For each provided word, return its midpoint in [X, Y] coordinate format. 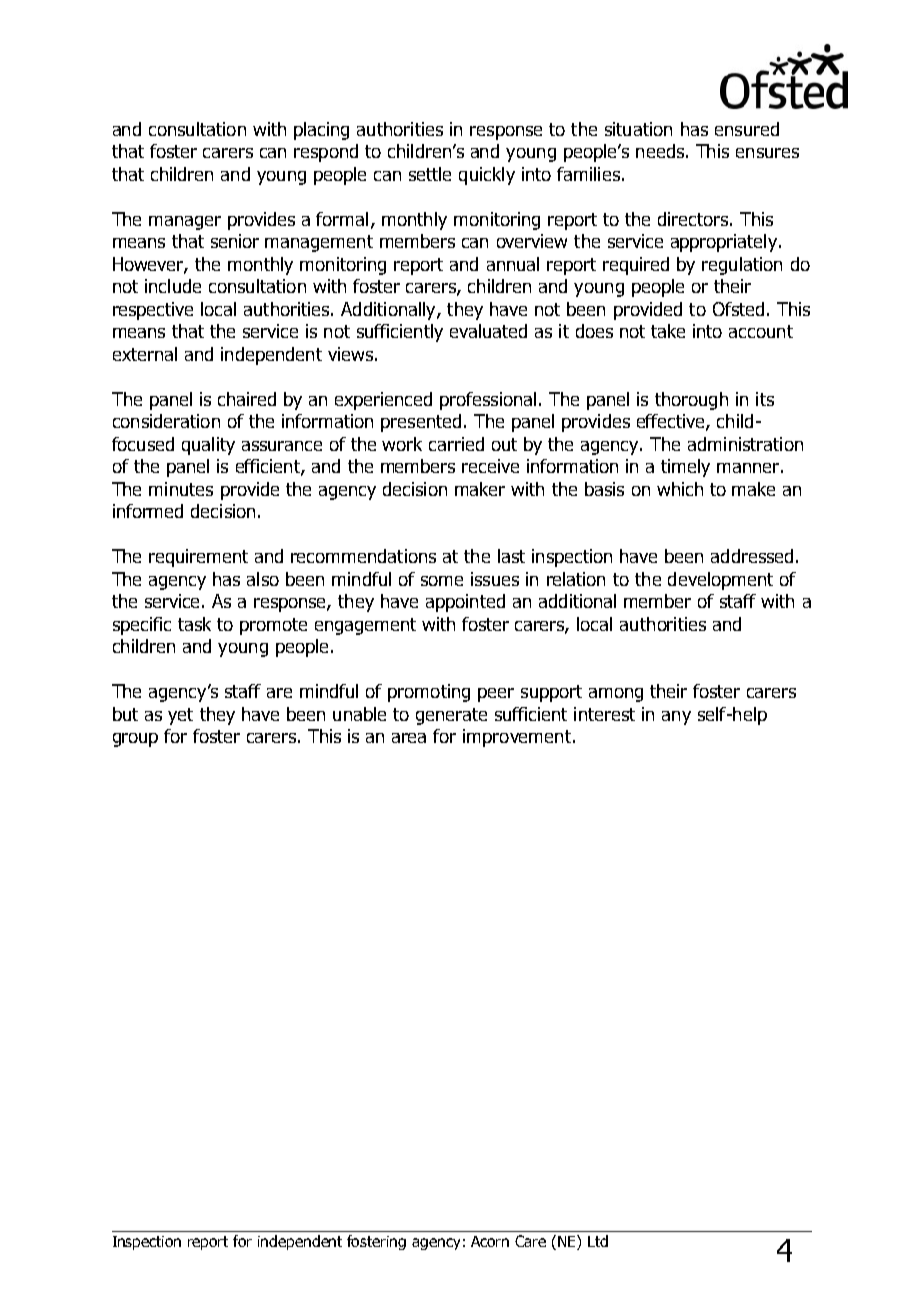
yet [180, 716]
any [676, 718]
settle [430, 174]
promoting [429, 693]
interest [604, 714]
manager [185, 223]
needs [660, 151]
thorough [691, 401]
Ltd [598, 1241]
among [616, 695]
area [409, 738]
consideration [166, 421]
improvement [517, 738]
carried [456, 444]
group [135, 740]
